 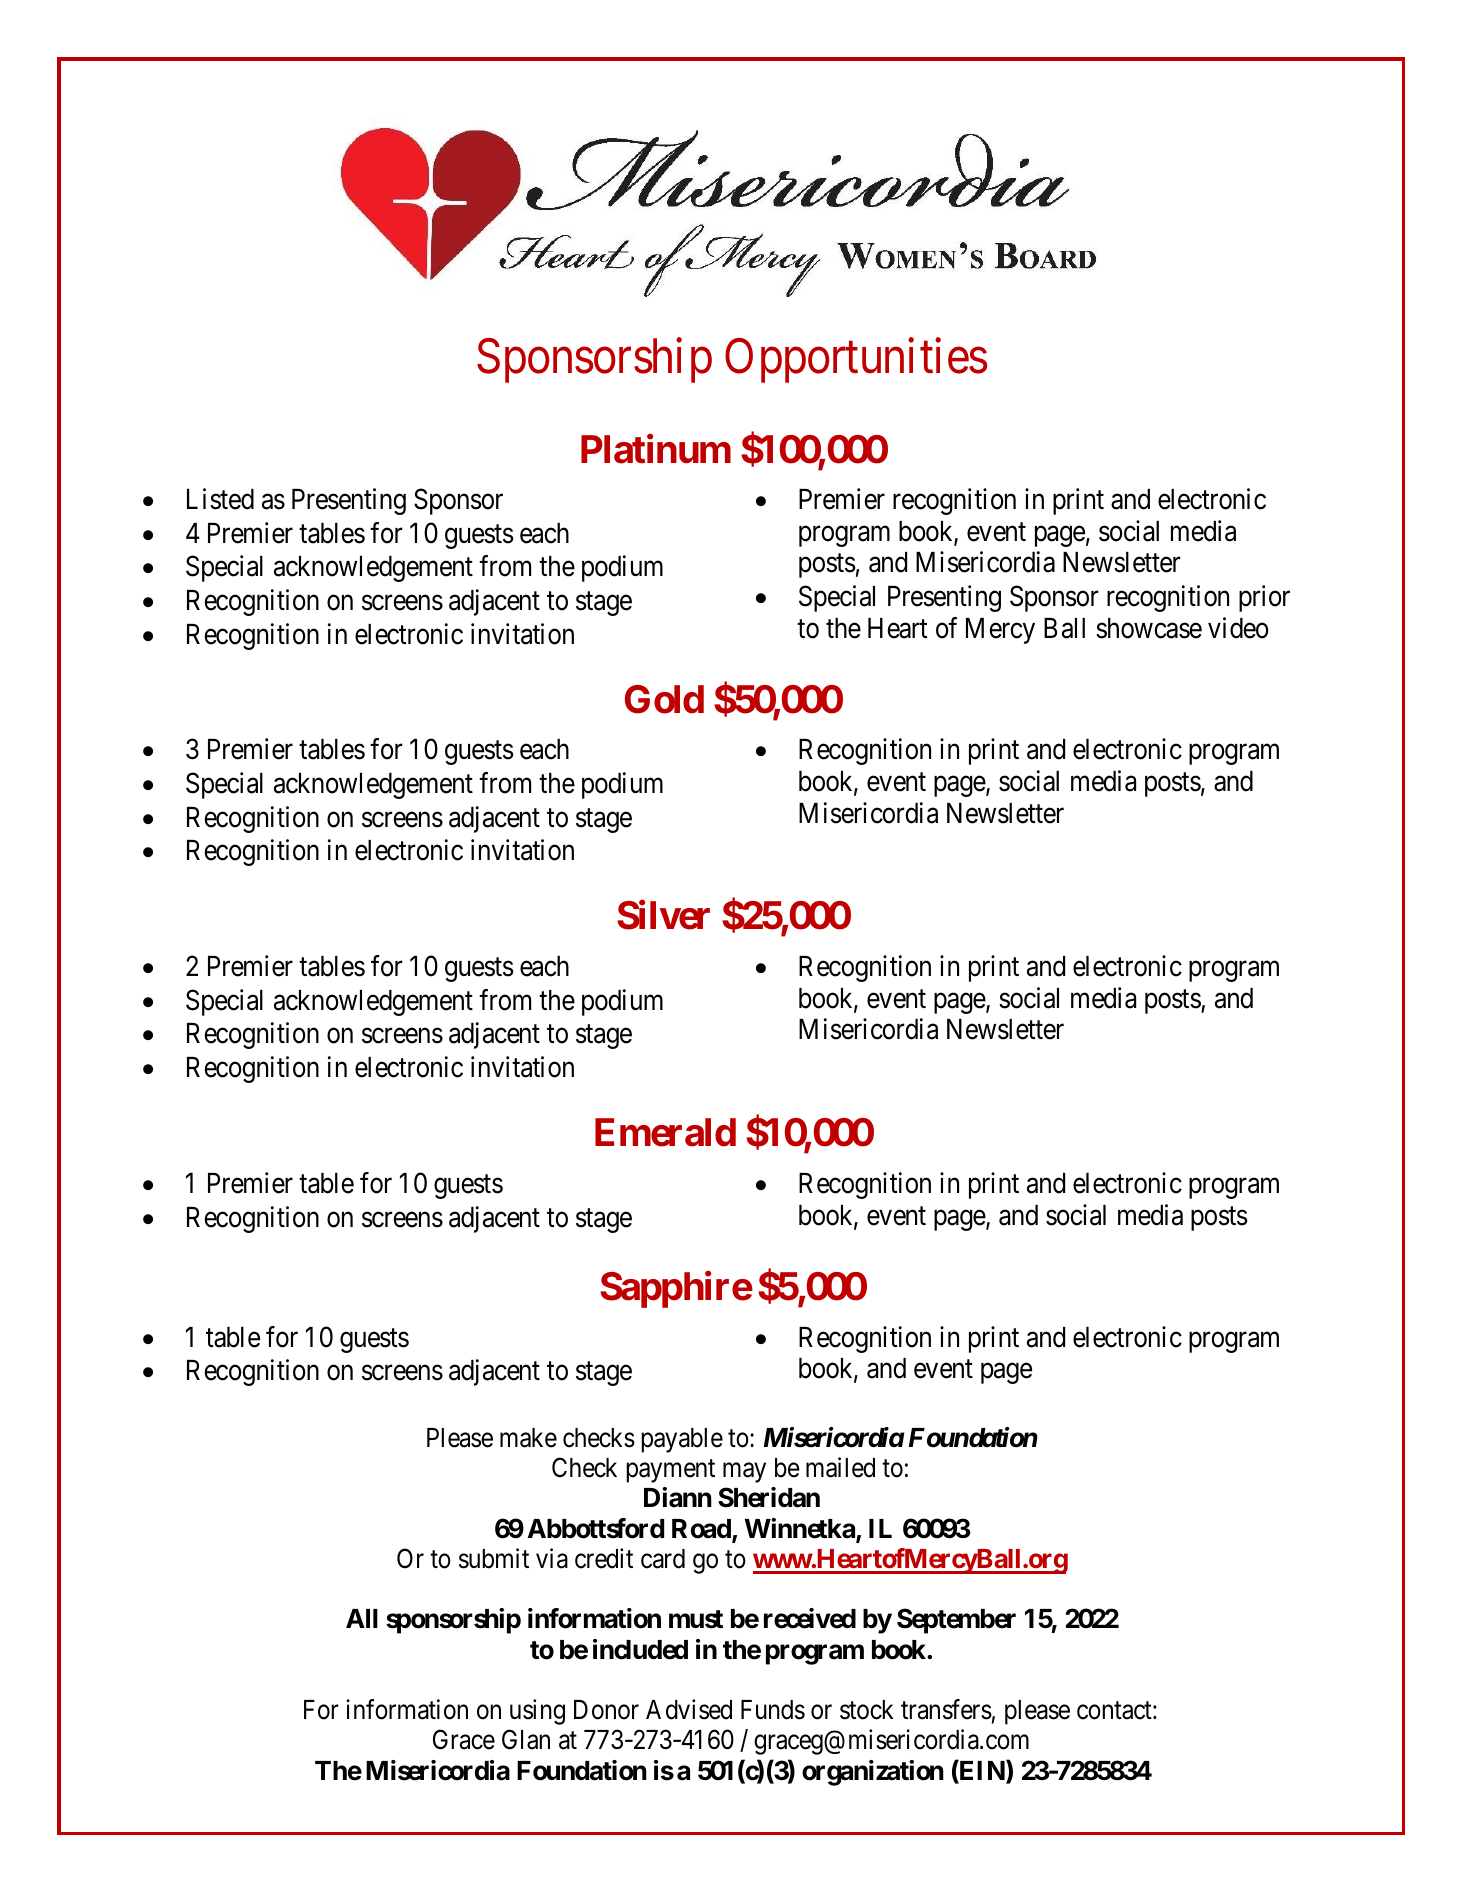 What do you see at coordinates (1264, 598) in the image?
I see `prior` at bounding box center [1264, 598].
